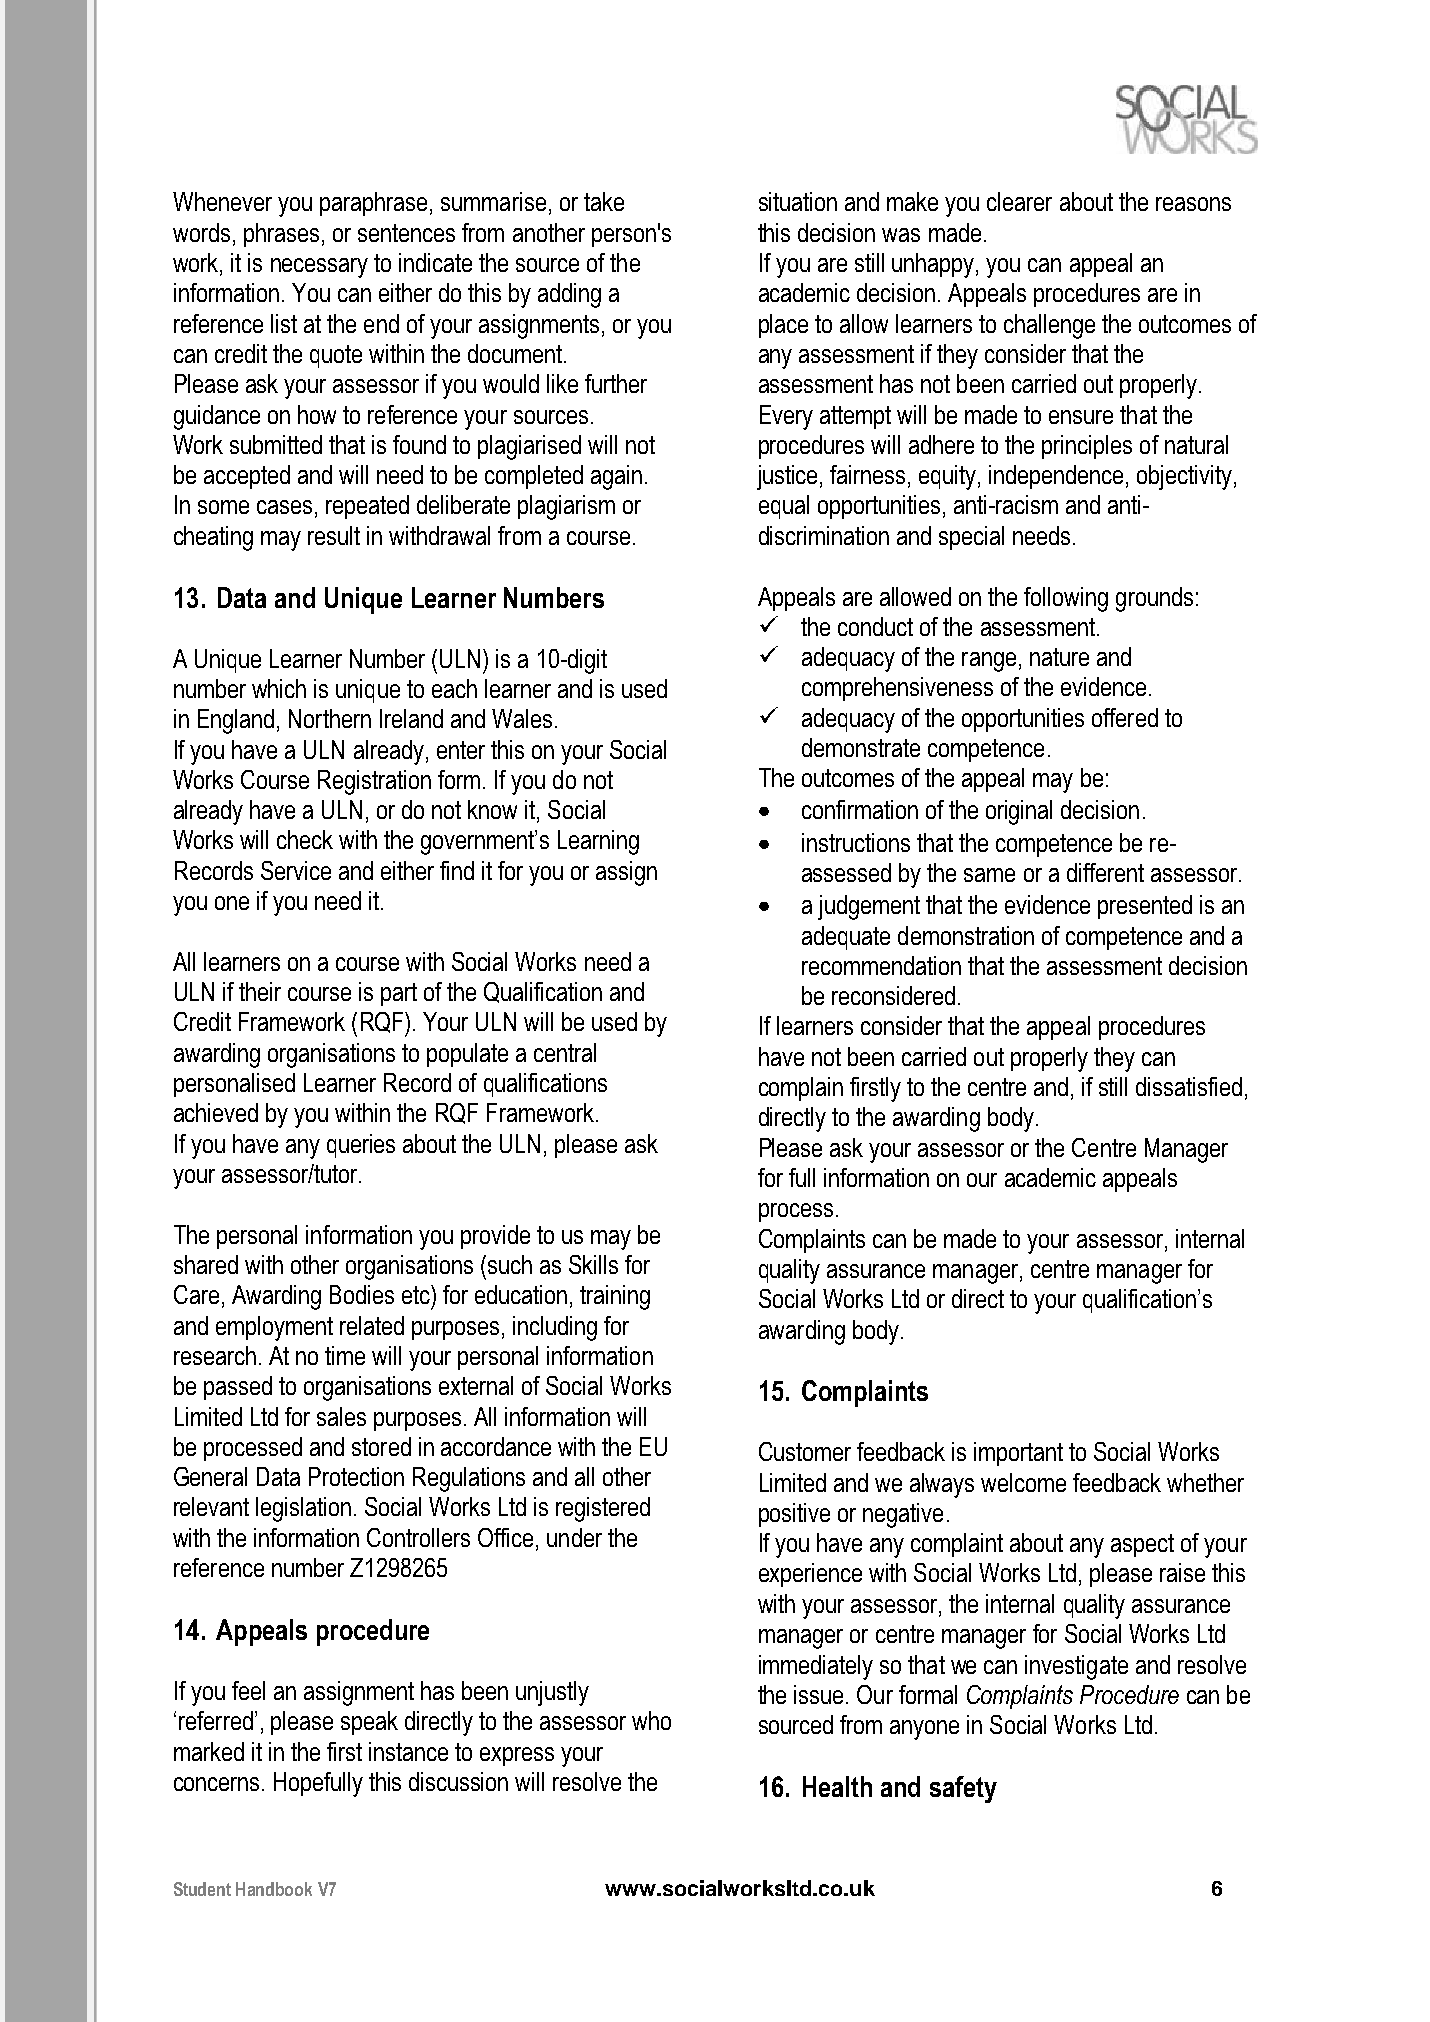 This image has height=2022, width=1430. What do you see at coordinates (274, 1889) in the image?
I see `Handbook` at bounding box center [274, 1889].
